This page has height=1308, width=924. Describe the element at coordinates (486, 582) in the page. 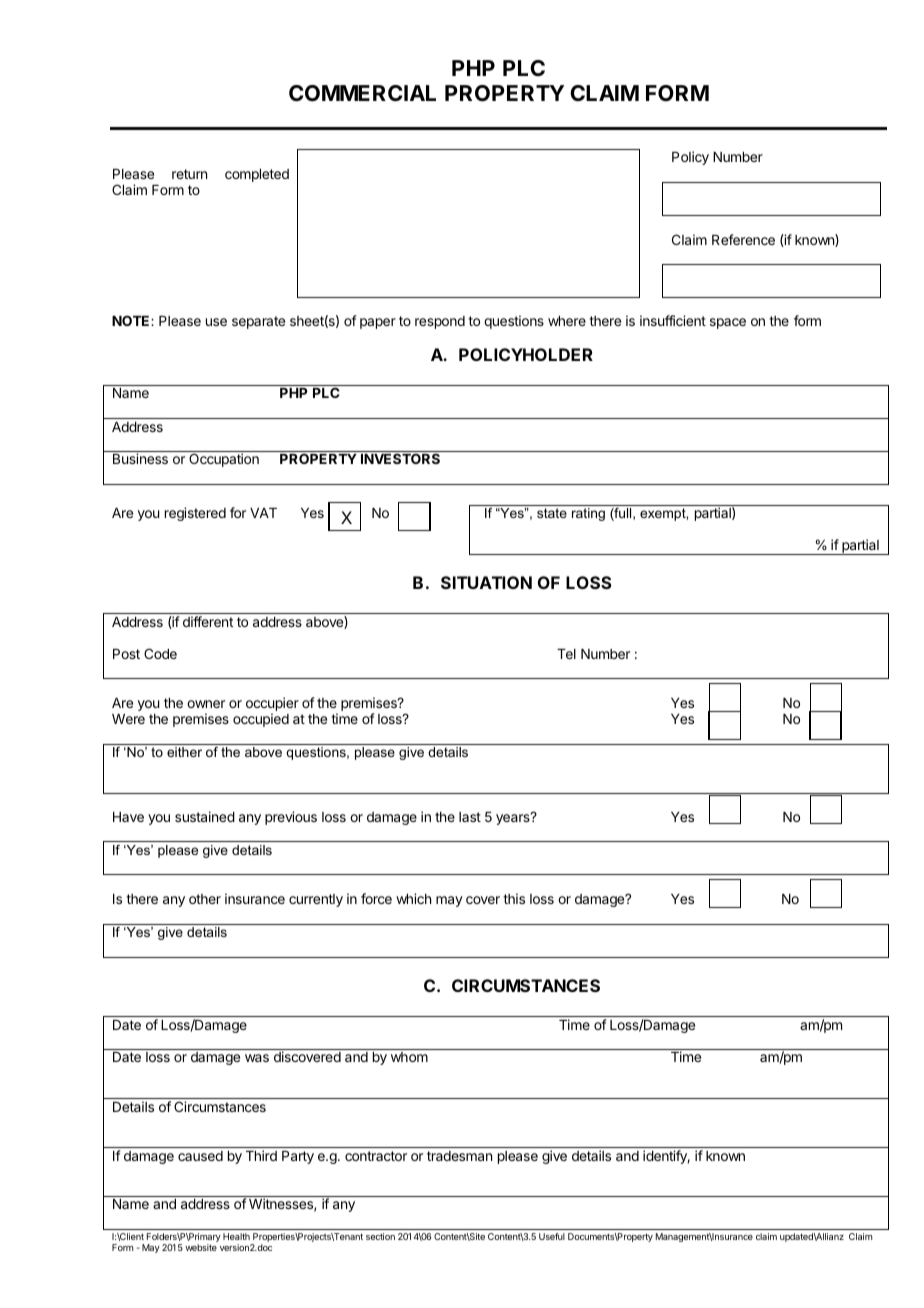

I see `SITUATION` at that location.
